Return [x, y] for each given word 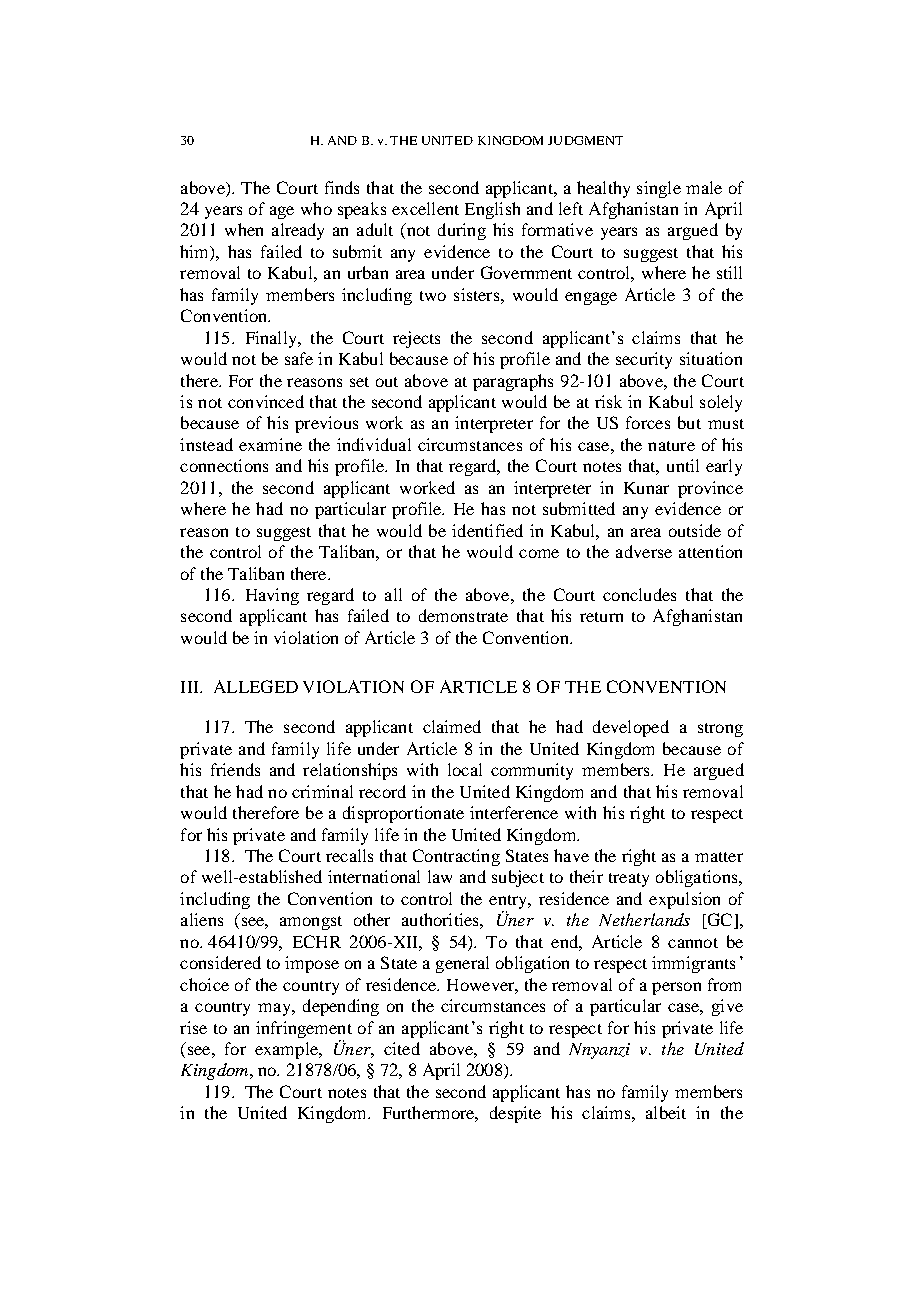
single [659, 189]
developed [631, 728]
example [287, 1050]
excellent [425, 208]
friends [235, 769]
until [683, 465]
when [244, 229]
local [465, 769]
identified [487, 530]
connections [224, 465]
